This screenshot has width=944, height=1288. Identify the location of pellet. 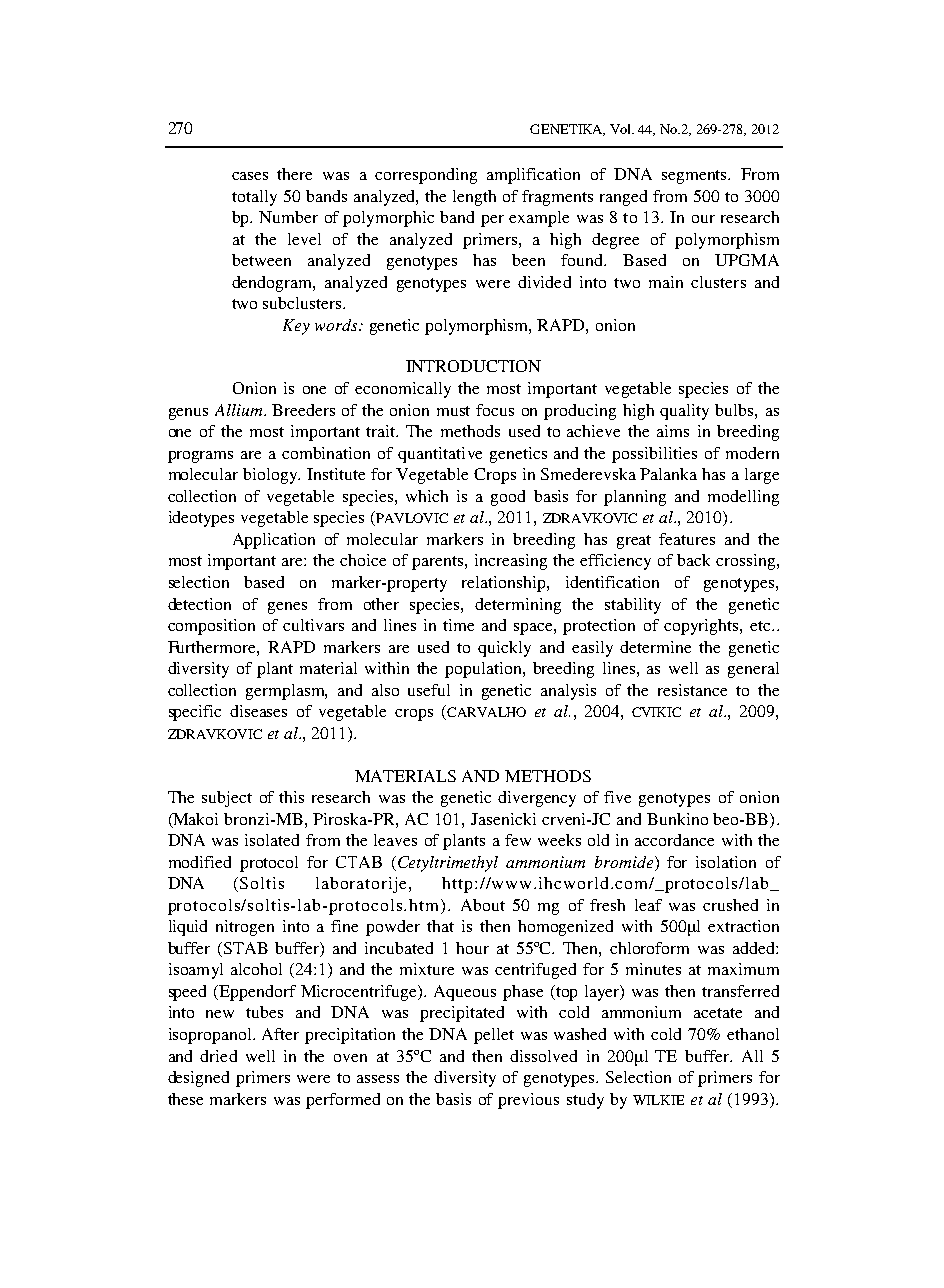
(494, 1036).
